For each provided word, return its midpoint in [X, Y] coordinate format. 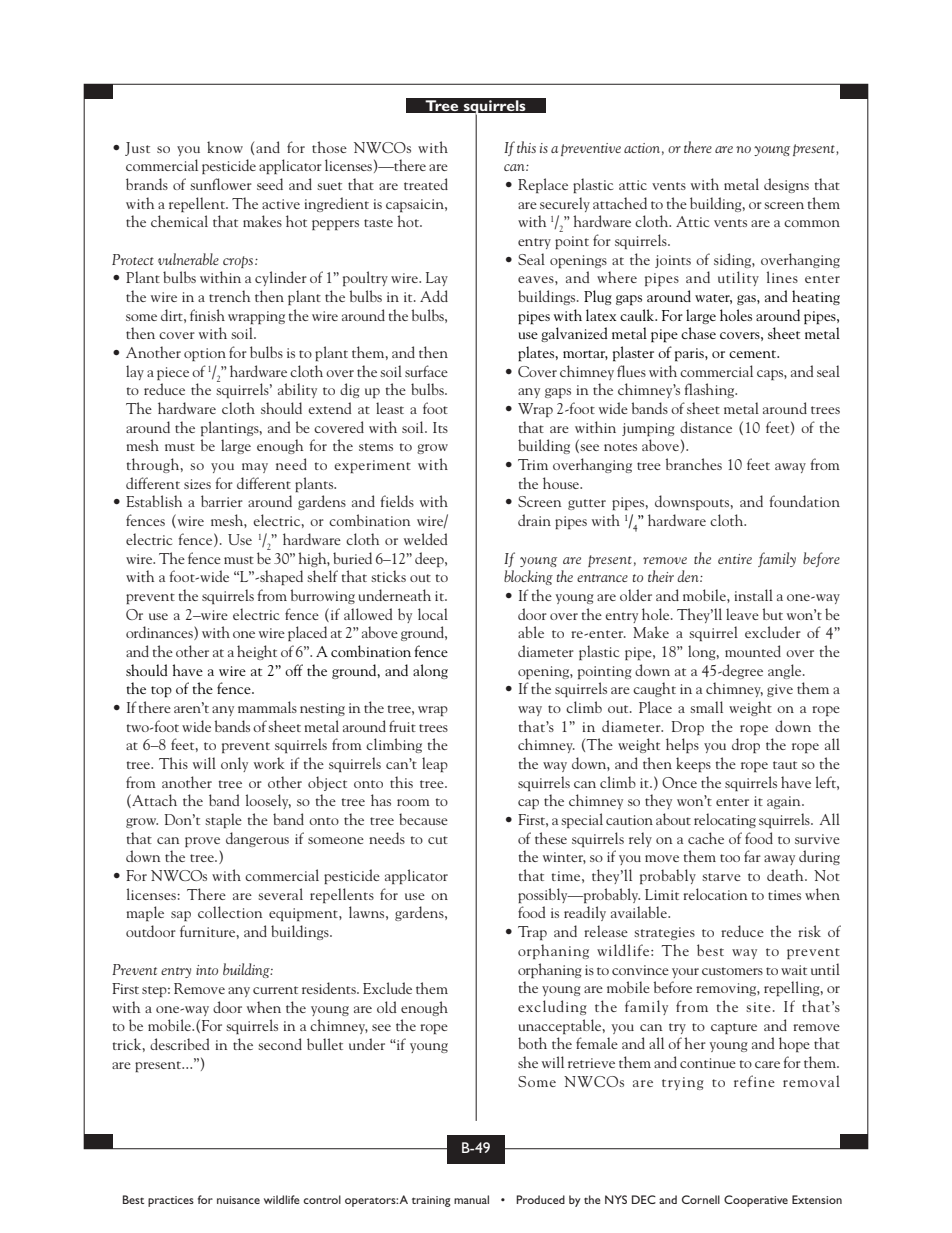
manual [471, 1199]
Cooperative [756, 1201]
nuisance [238, 1200]
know [225, 147]
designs [786, 185]
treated [426, 184]
